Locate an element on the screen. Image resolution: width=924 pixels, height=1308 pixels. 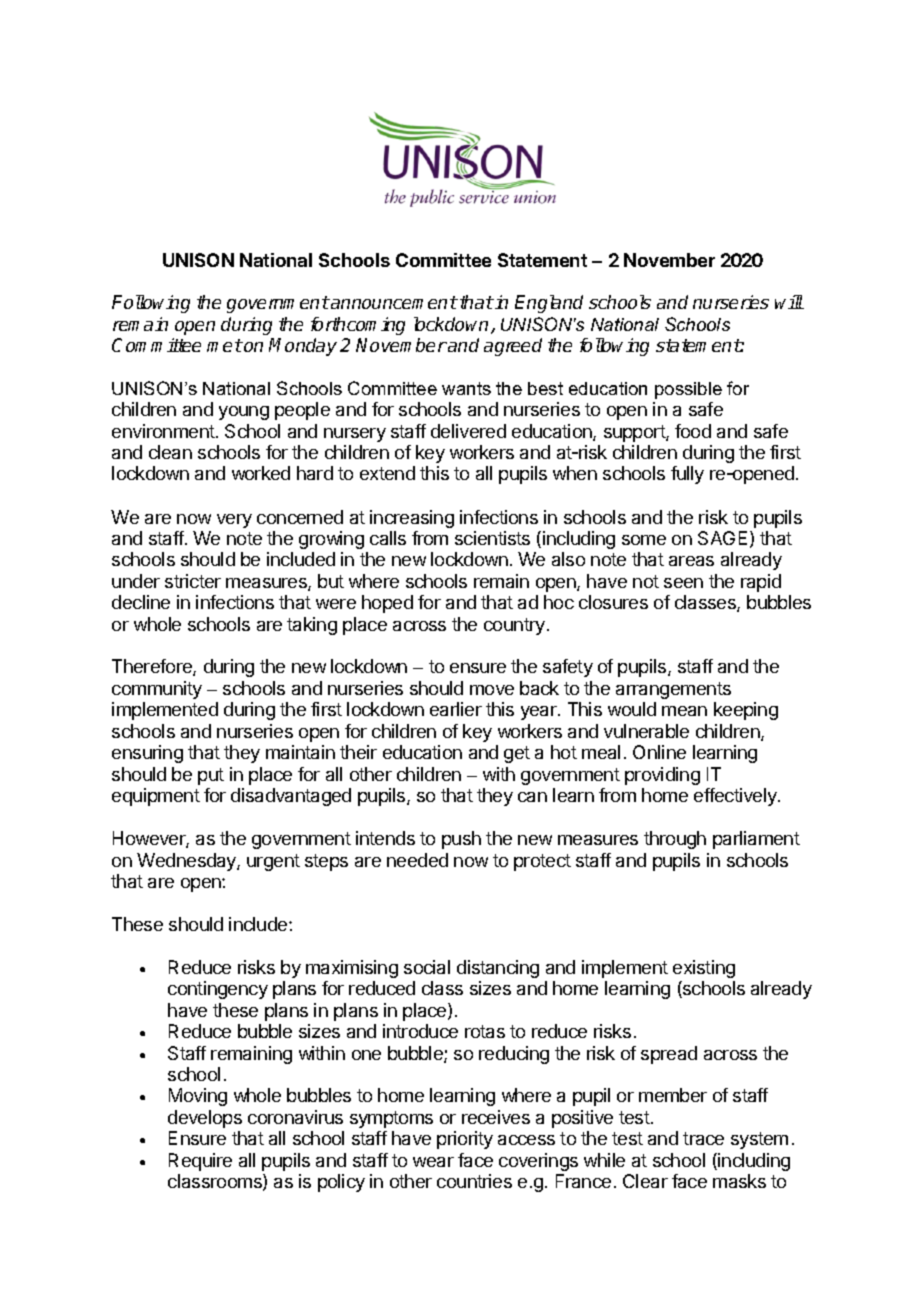
earlier is located at coordinates (456, 709).
